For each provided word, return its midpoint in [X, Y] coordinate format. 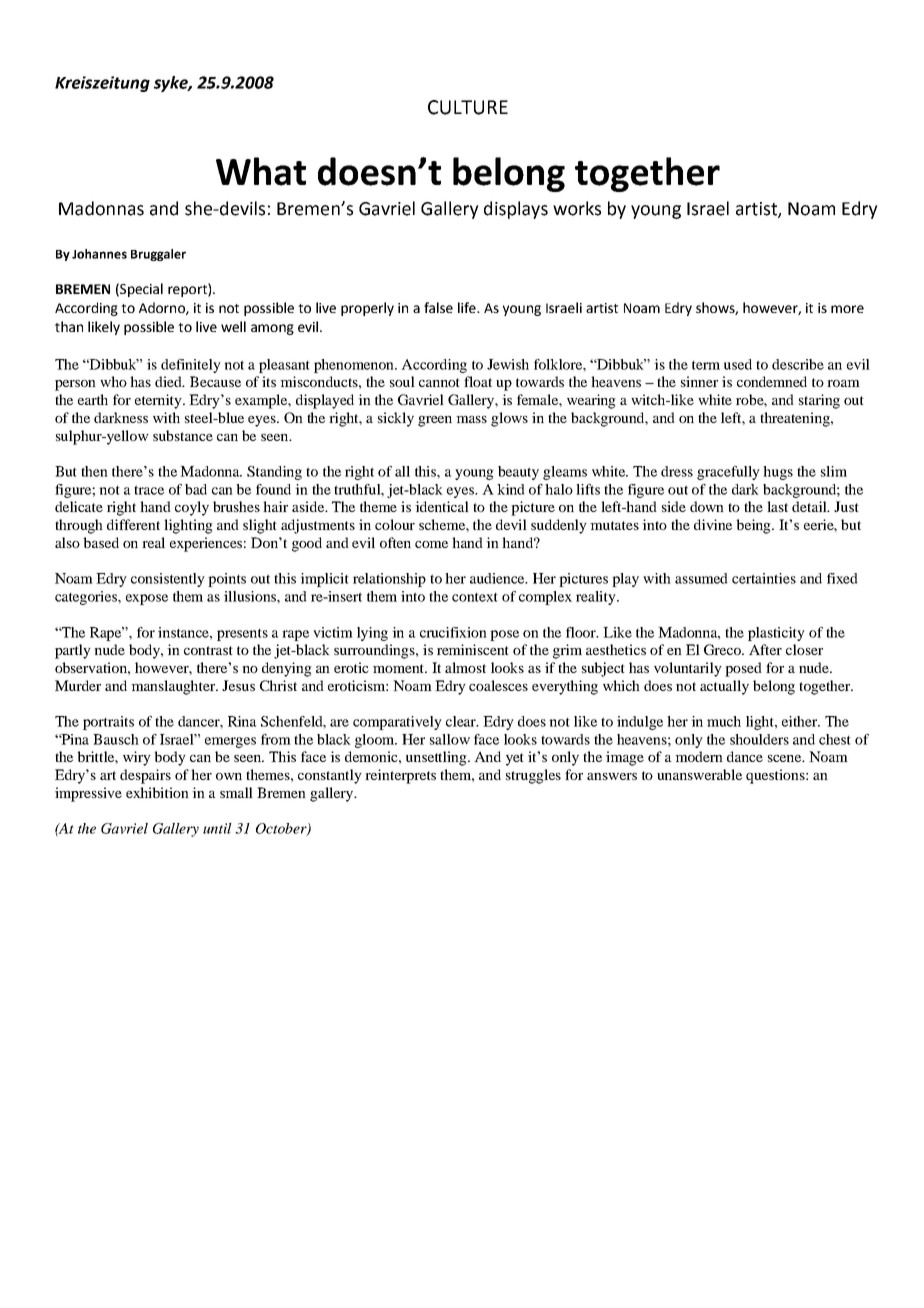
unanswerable [699, 774]
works [577, 208]
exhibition [157, 792]
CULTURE [468, 107]
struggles [533, 776]
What [261, 171]
